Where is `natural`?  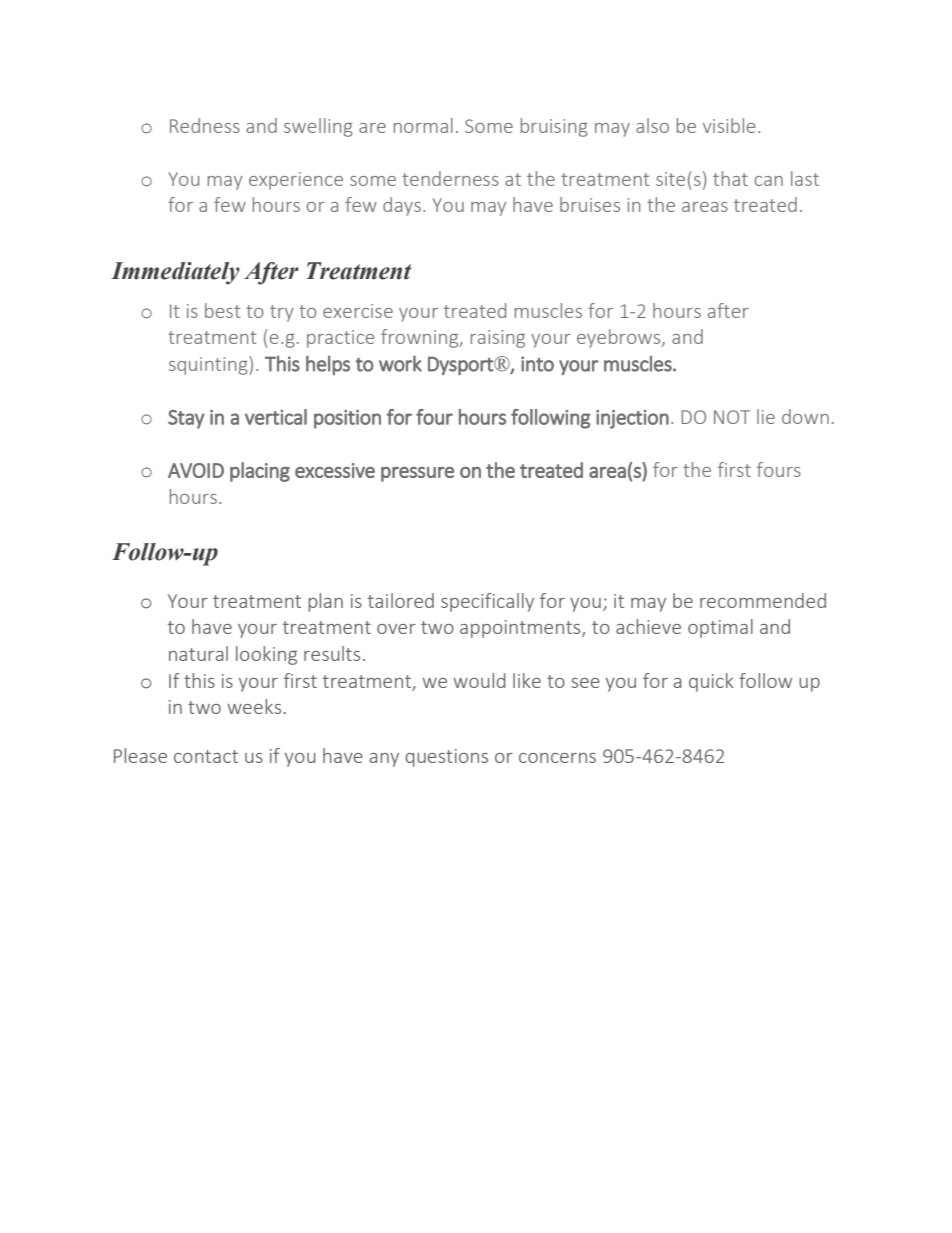
natural is located at coordinates (198, 653).
